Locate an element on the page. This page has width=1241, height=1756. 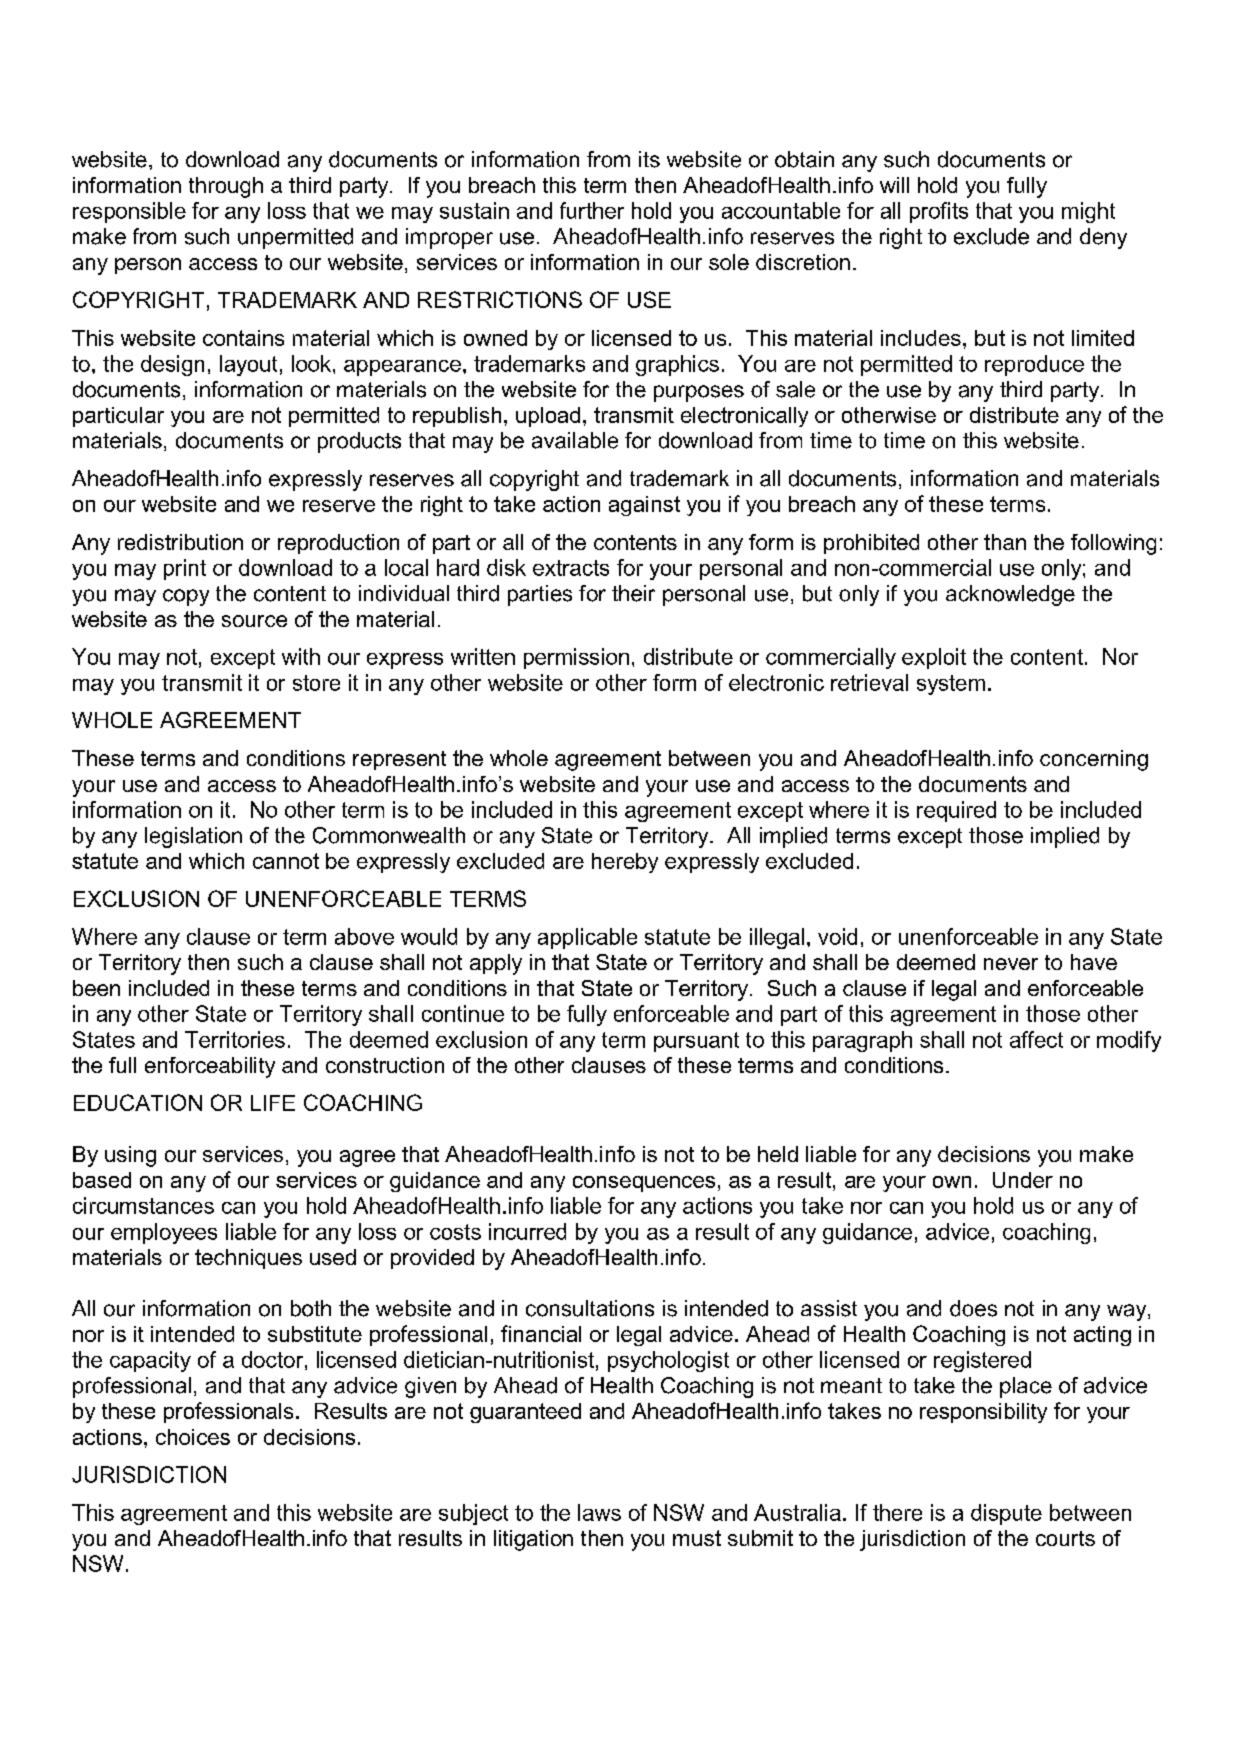
profits is located at coordinates (939, 212).
